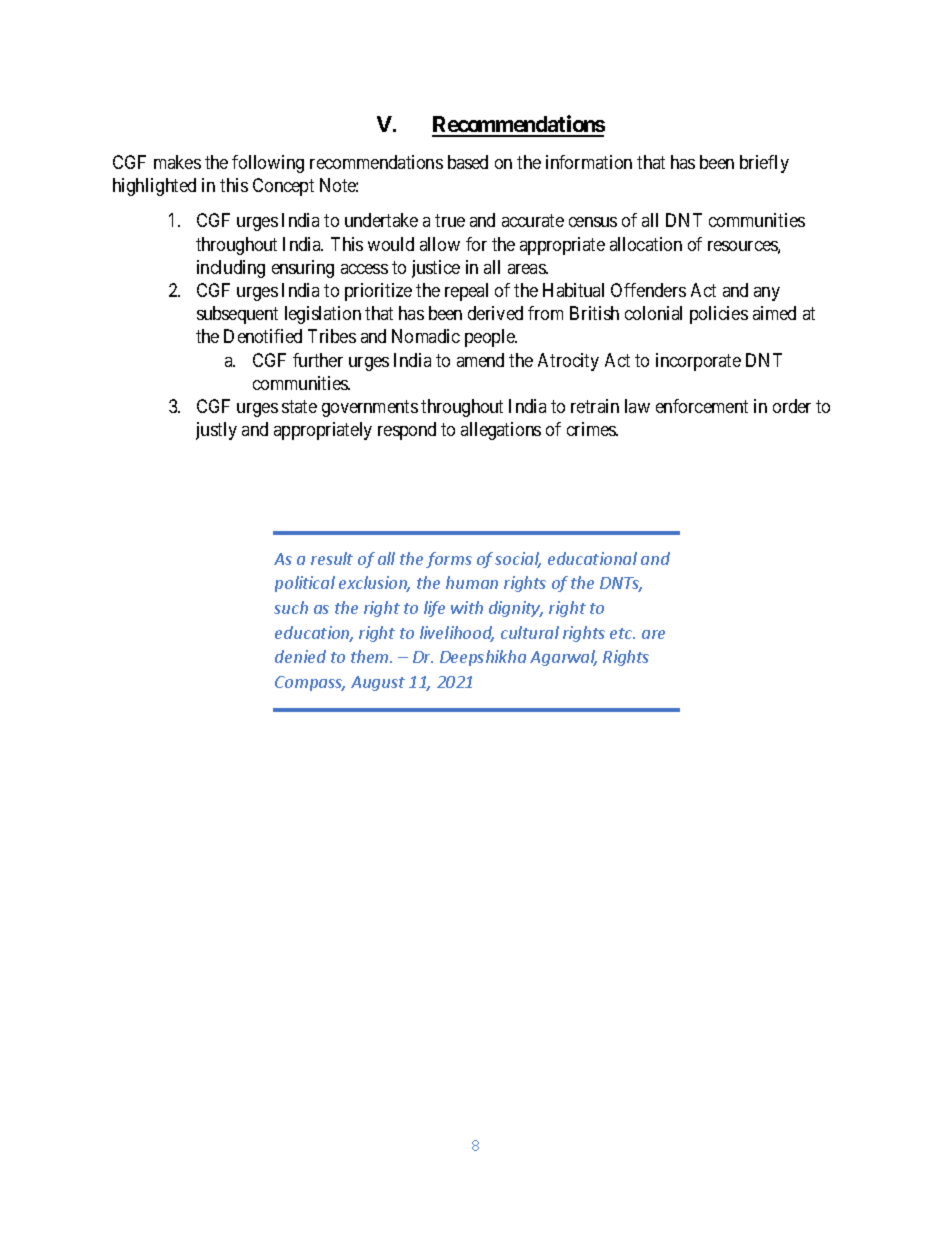  What do you see at coordinates (501, 431) in the screenshot?
I see `allegations` at bounding box center [501, 431].
